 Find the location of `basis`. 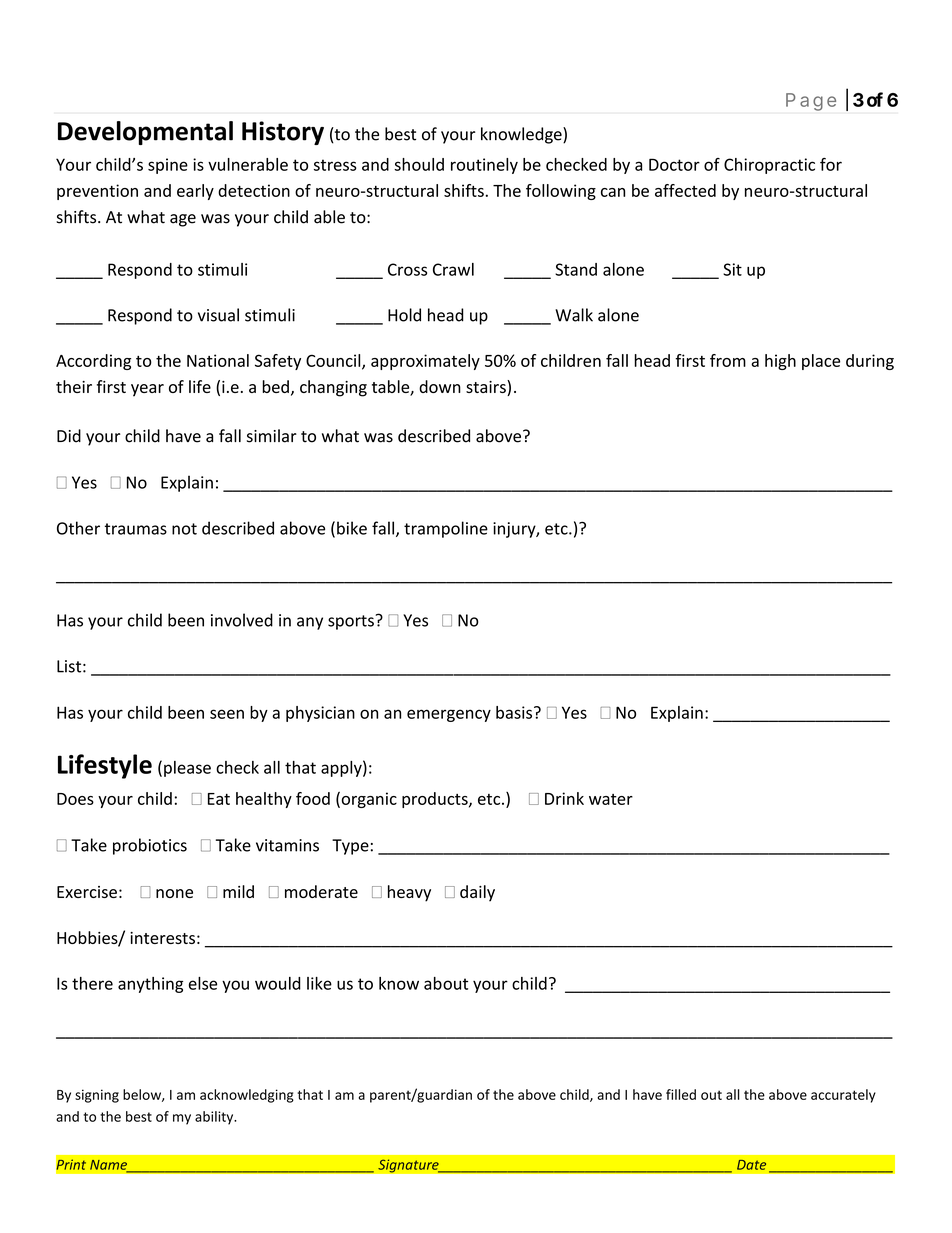

basis is located at coordinates (515, 712).
